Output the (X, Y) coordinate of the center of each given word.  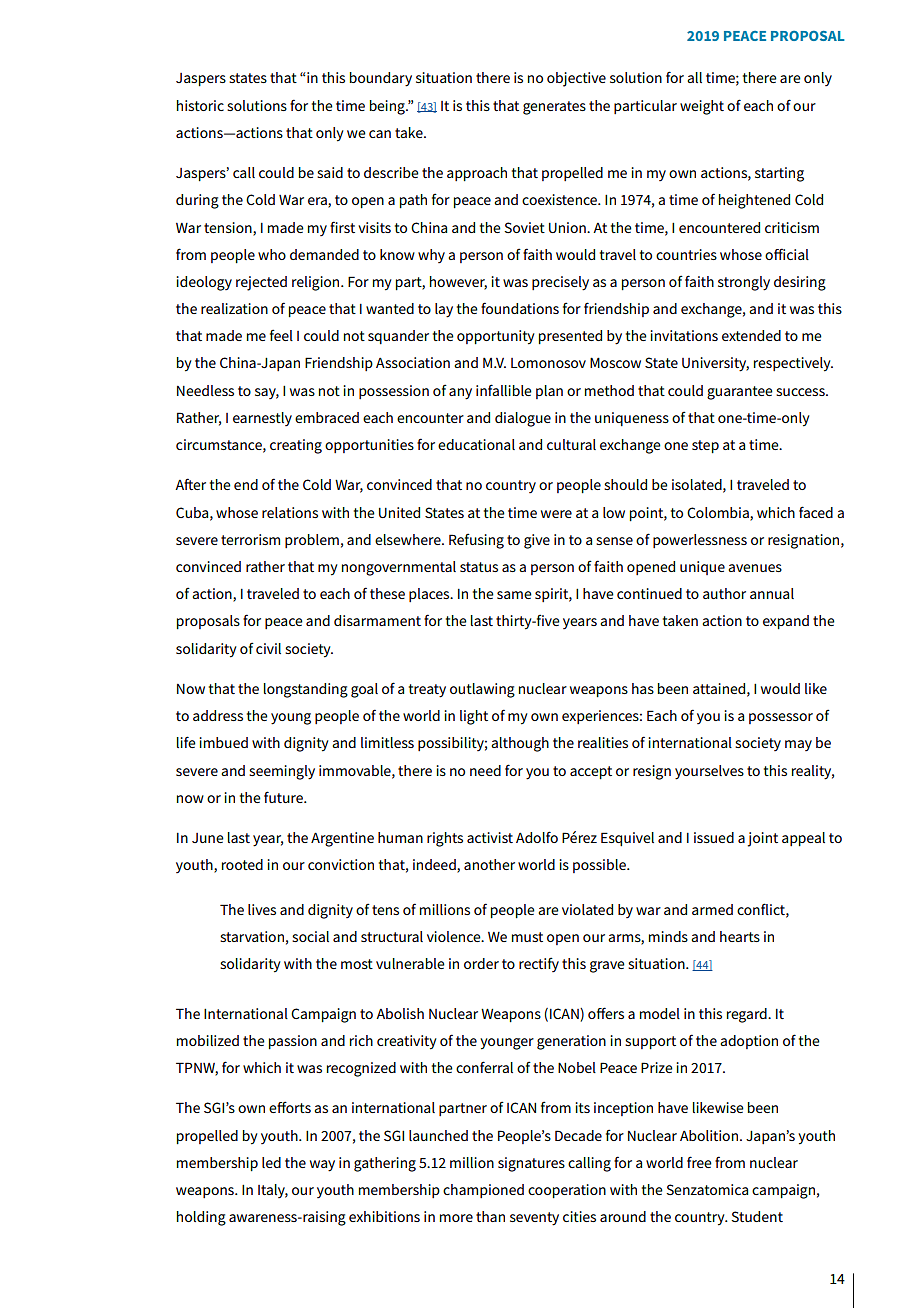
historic (200, 105)
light (474, 717)
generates (554, 108)
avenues (755, 568)
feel (281, 335)
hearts (740, 936)
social (310, 936)
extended (751, 335)
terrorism (250, 539)
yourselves (709, 772)
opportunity (496, 337)
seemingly (282, 772)
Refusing (476, 541)
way (322, 1166)
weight (702, 107)
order (481, 963)
